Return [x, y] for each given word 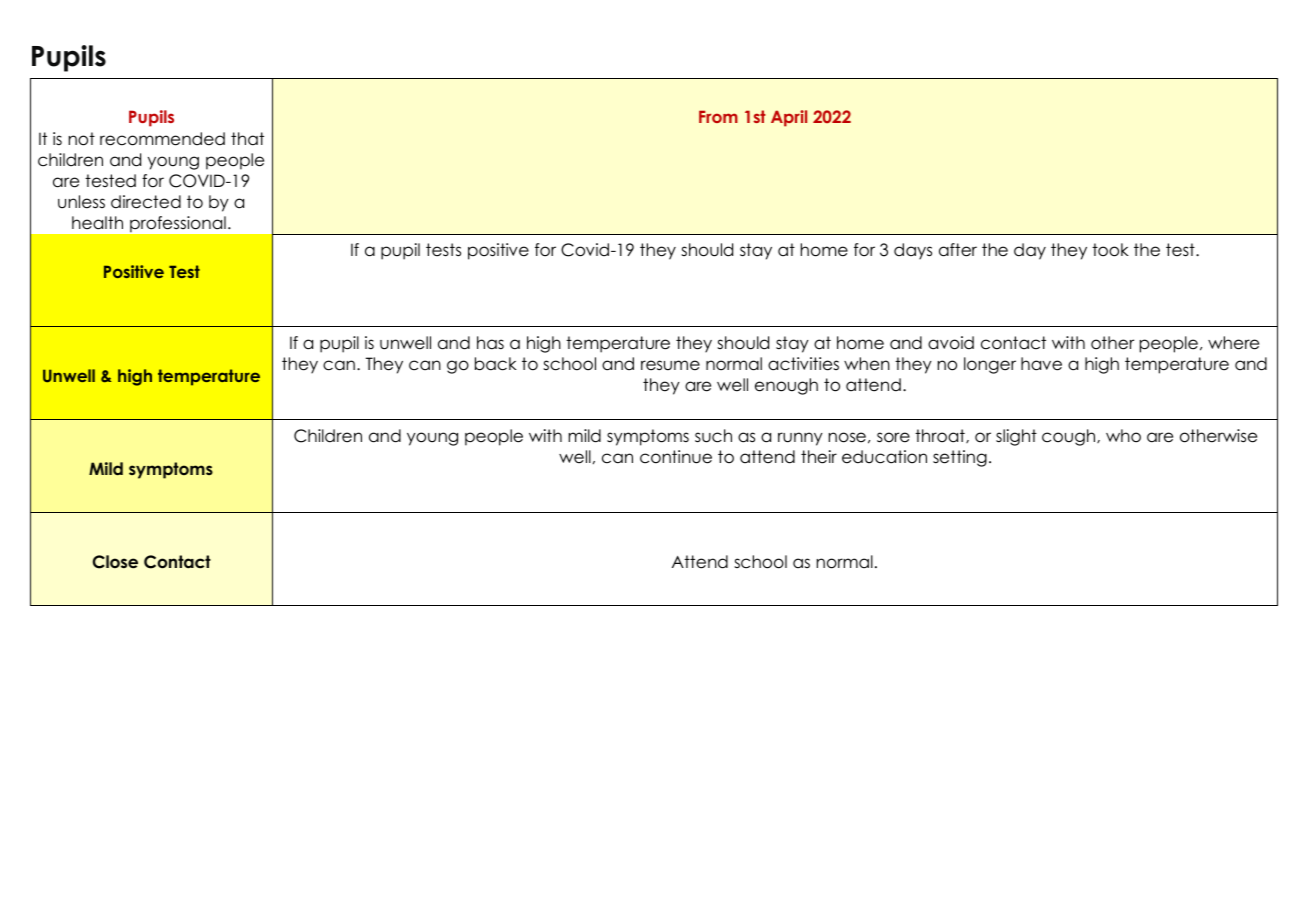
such [713, 436]
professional [178, 224]
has [490, 343]
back [496, 364]
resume [670, 365]
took [1110, 250]
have [1041, 364]
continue [676, 457]
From [718, 116]
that [247, 139]
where [1233, 343]
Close [115, 562]
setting [960, 458]
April [789, 118]
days [913, 251]
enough [786, 386]
